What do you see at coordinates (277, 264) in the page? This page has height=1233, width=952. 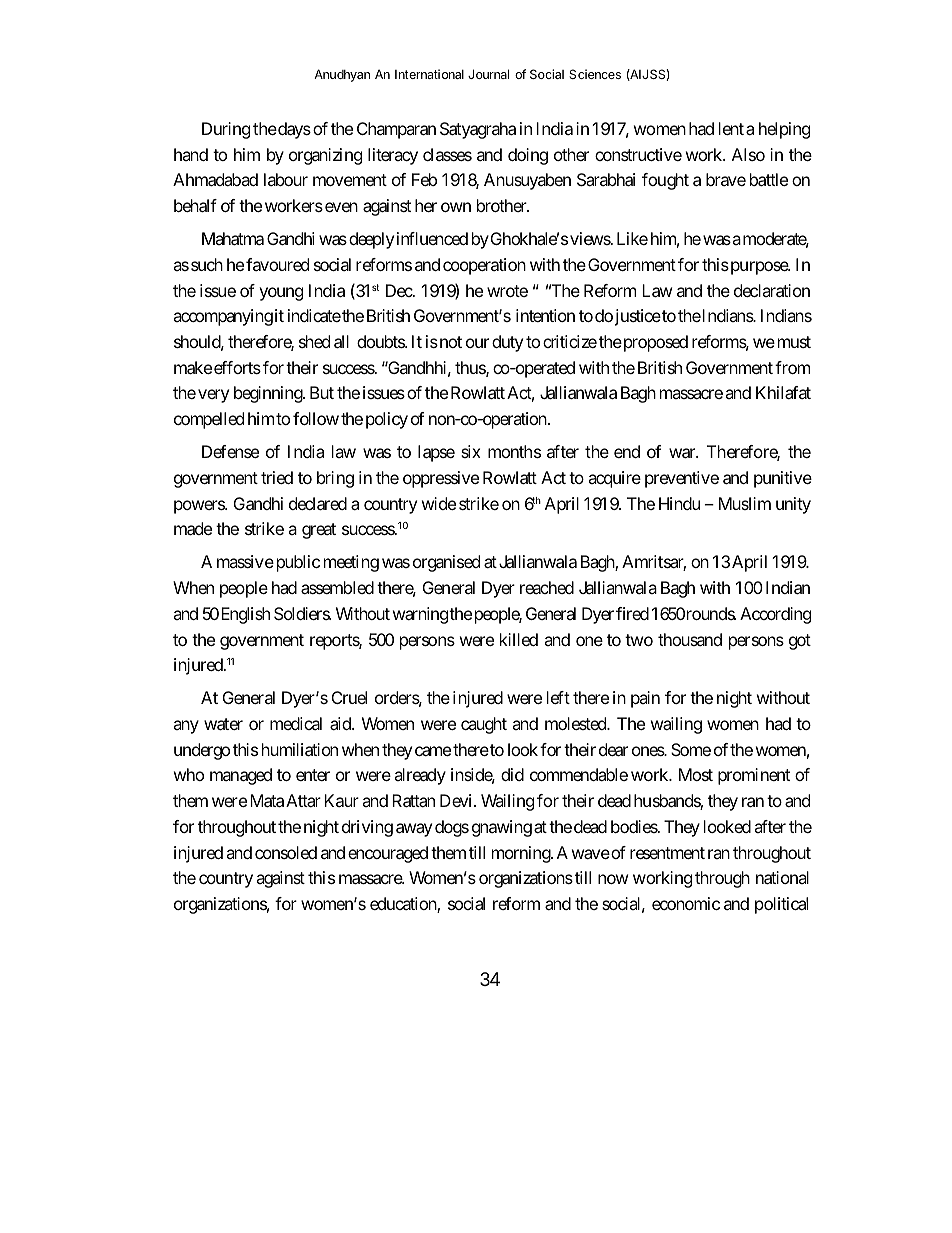 I see `favoured` at bounding box center [277, 264].
